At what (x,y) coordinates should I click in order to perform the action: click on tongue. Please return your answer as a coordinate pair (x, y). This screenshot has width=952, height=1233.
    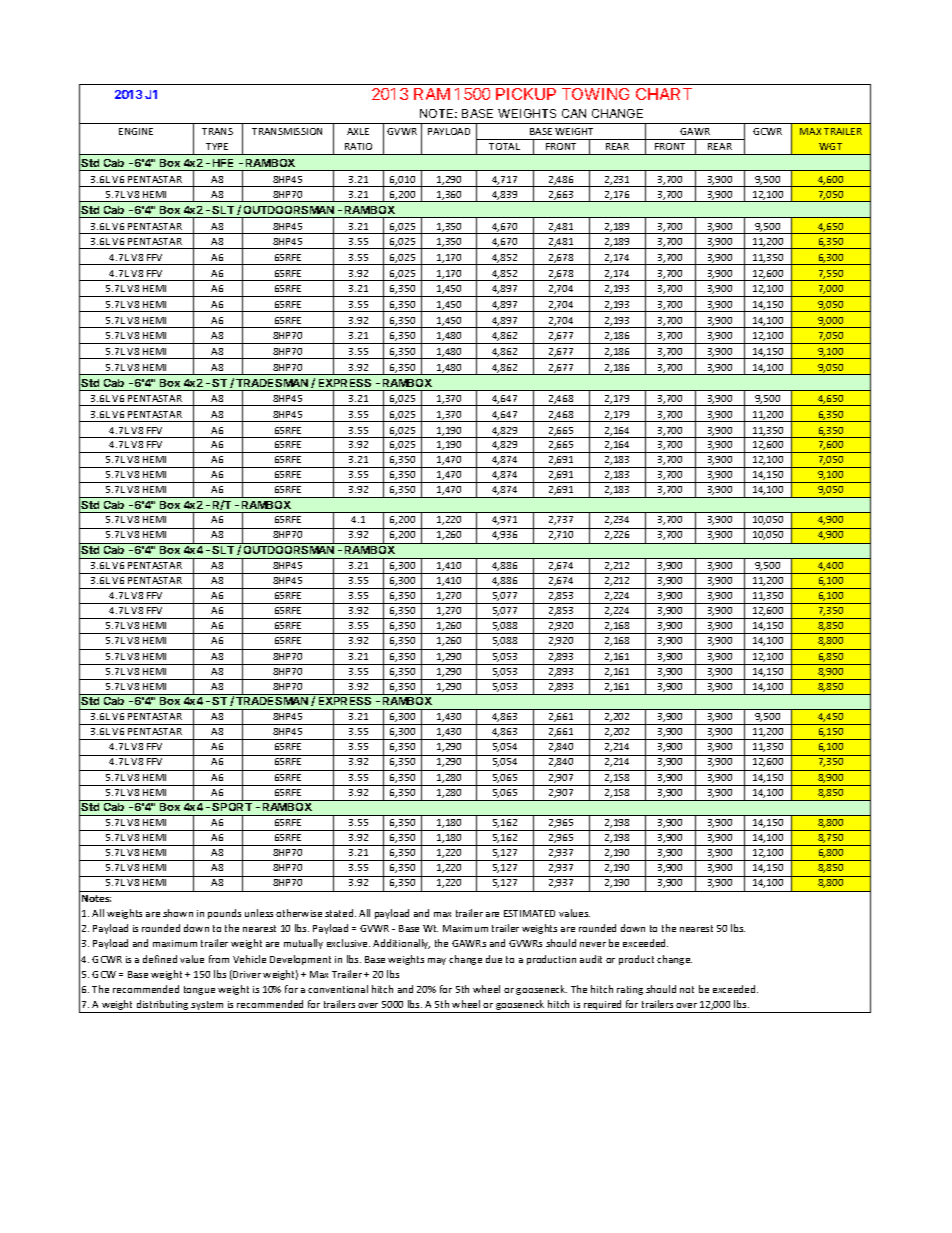
    Looking at the image, I should click on (199, 990).
